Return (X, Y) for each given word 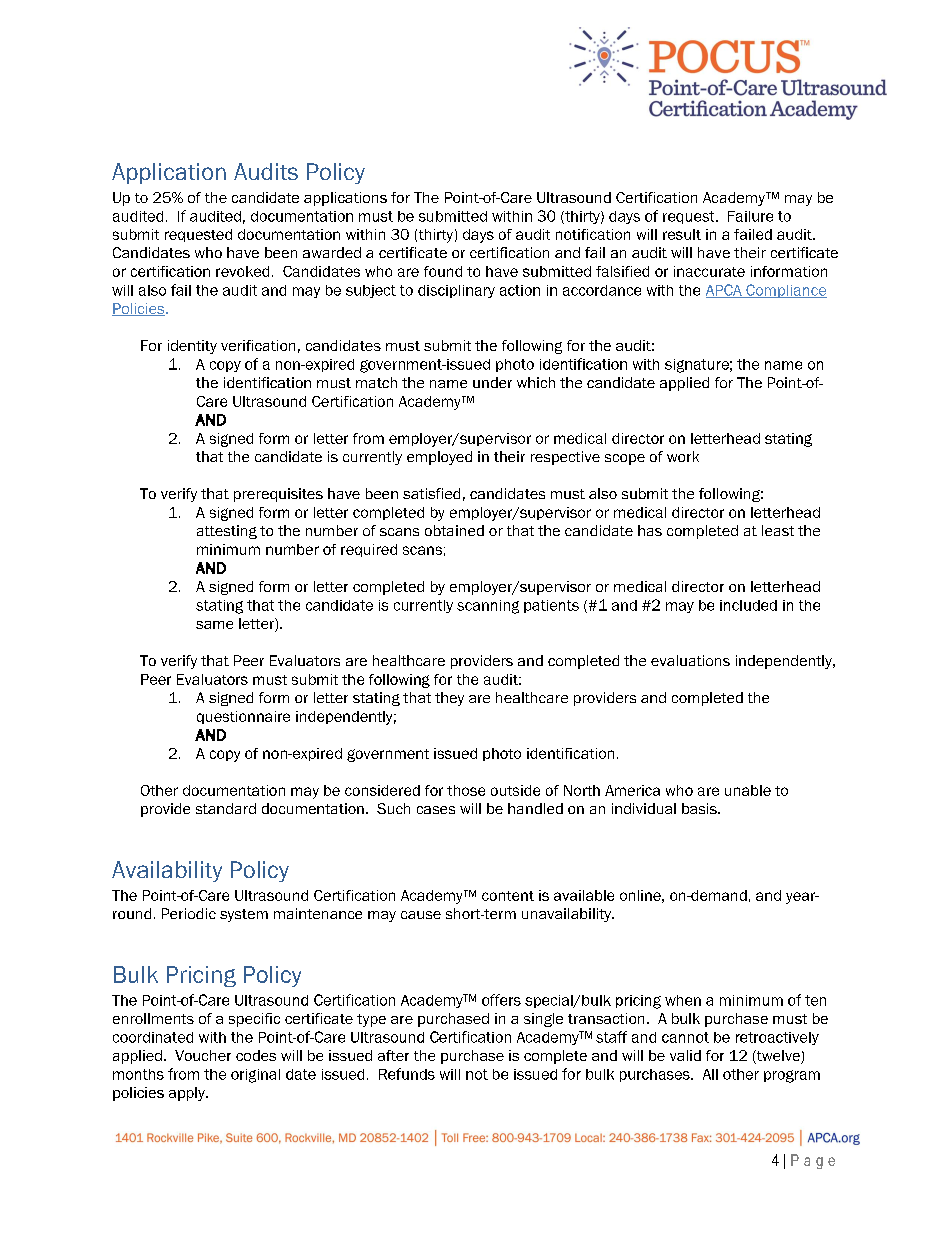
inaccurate (709, 271)
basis (700, 808)
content (508, 896)
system (244, 915)
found (443, 271)
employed (439, 458)
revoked (242, 271)
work (683, 456)
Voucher (203, 1055)
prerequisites (278, 495)
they (449, 699)
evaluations (690, 660)
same (214, 625)
